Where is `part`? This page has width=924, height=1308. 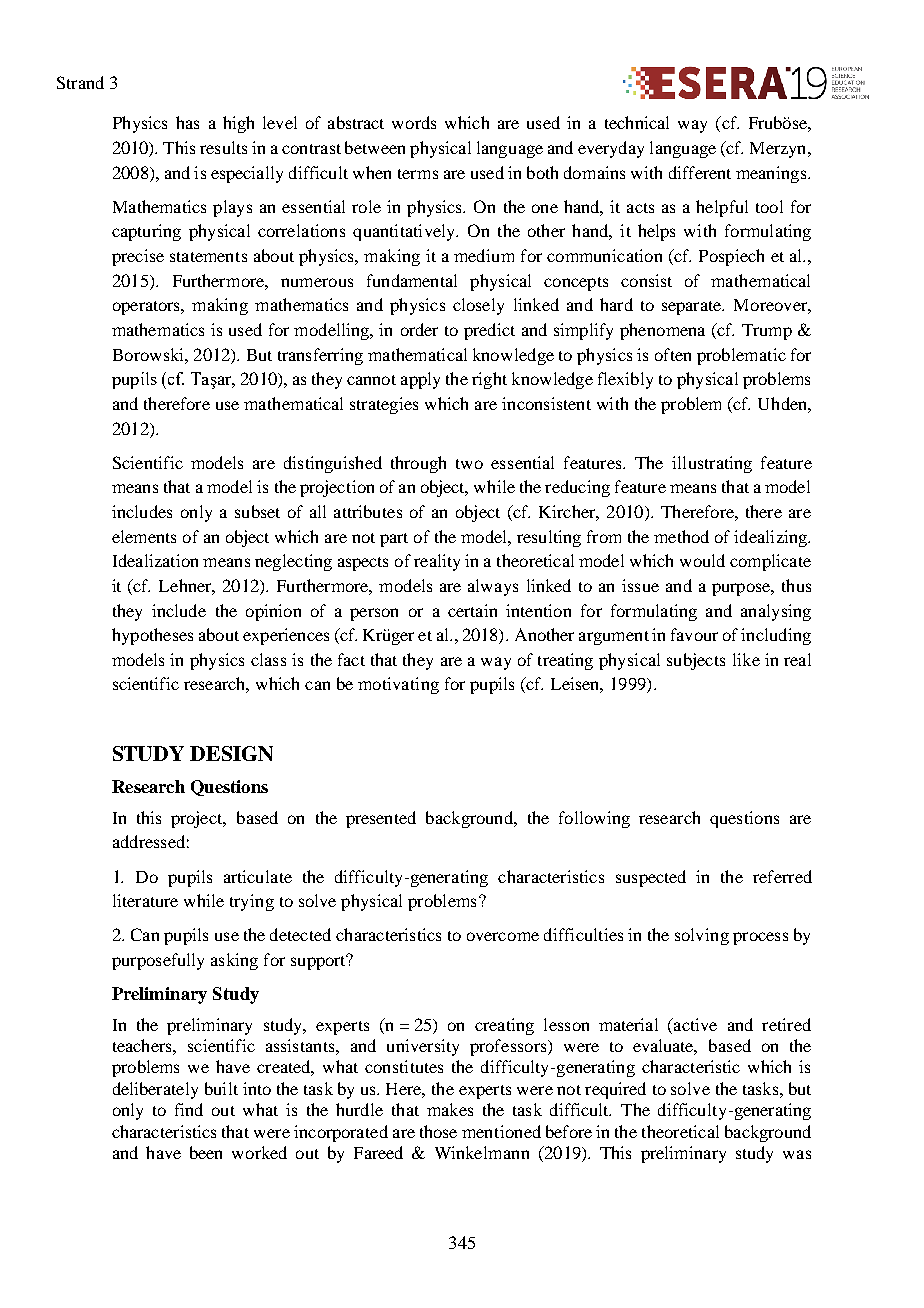
part is located at coordinates (394, 540).
